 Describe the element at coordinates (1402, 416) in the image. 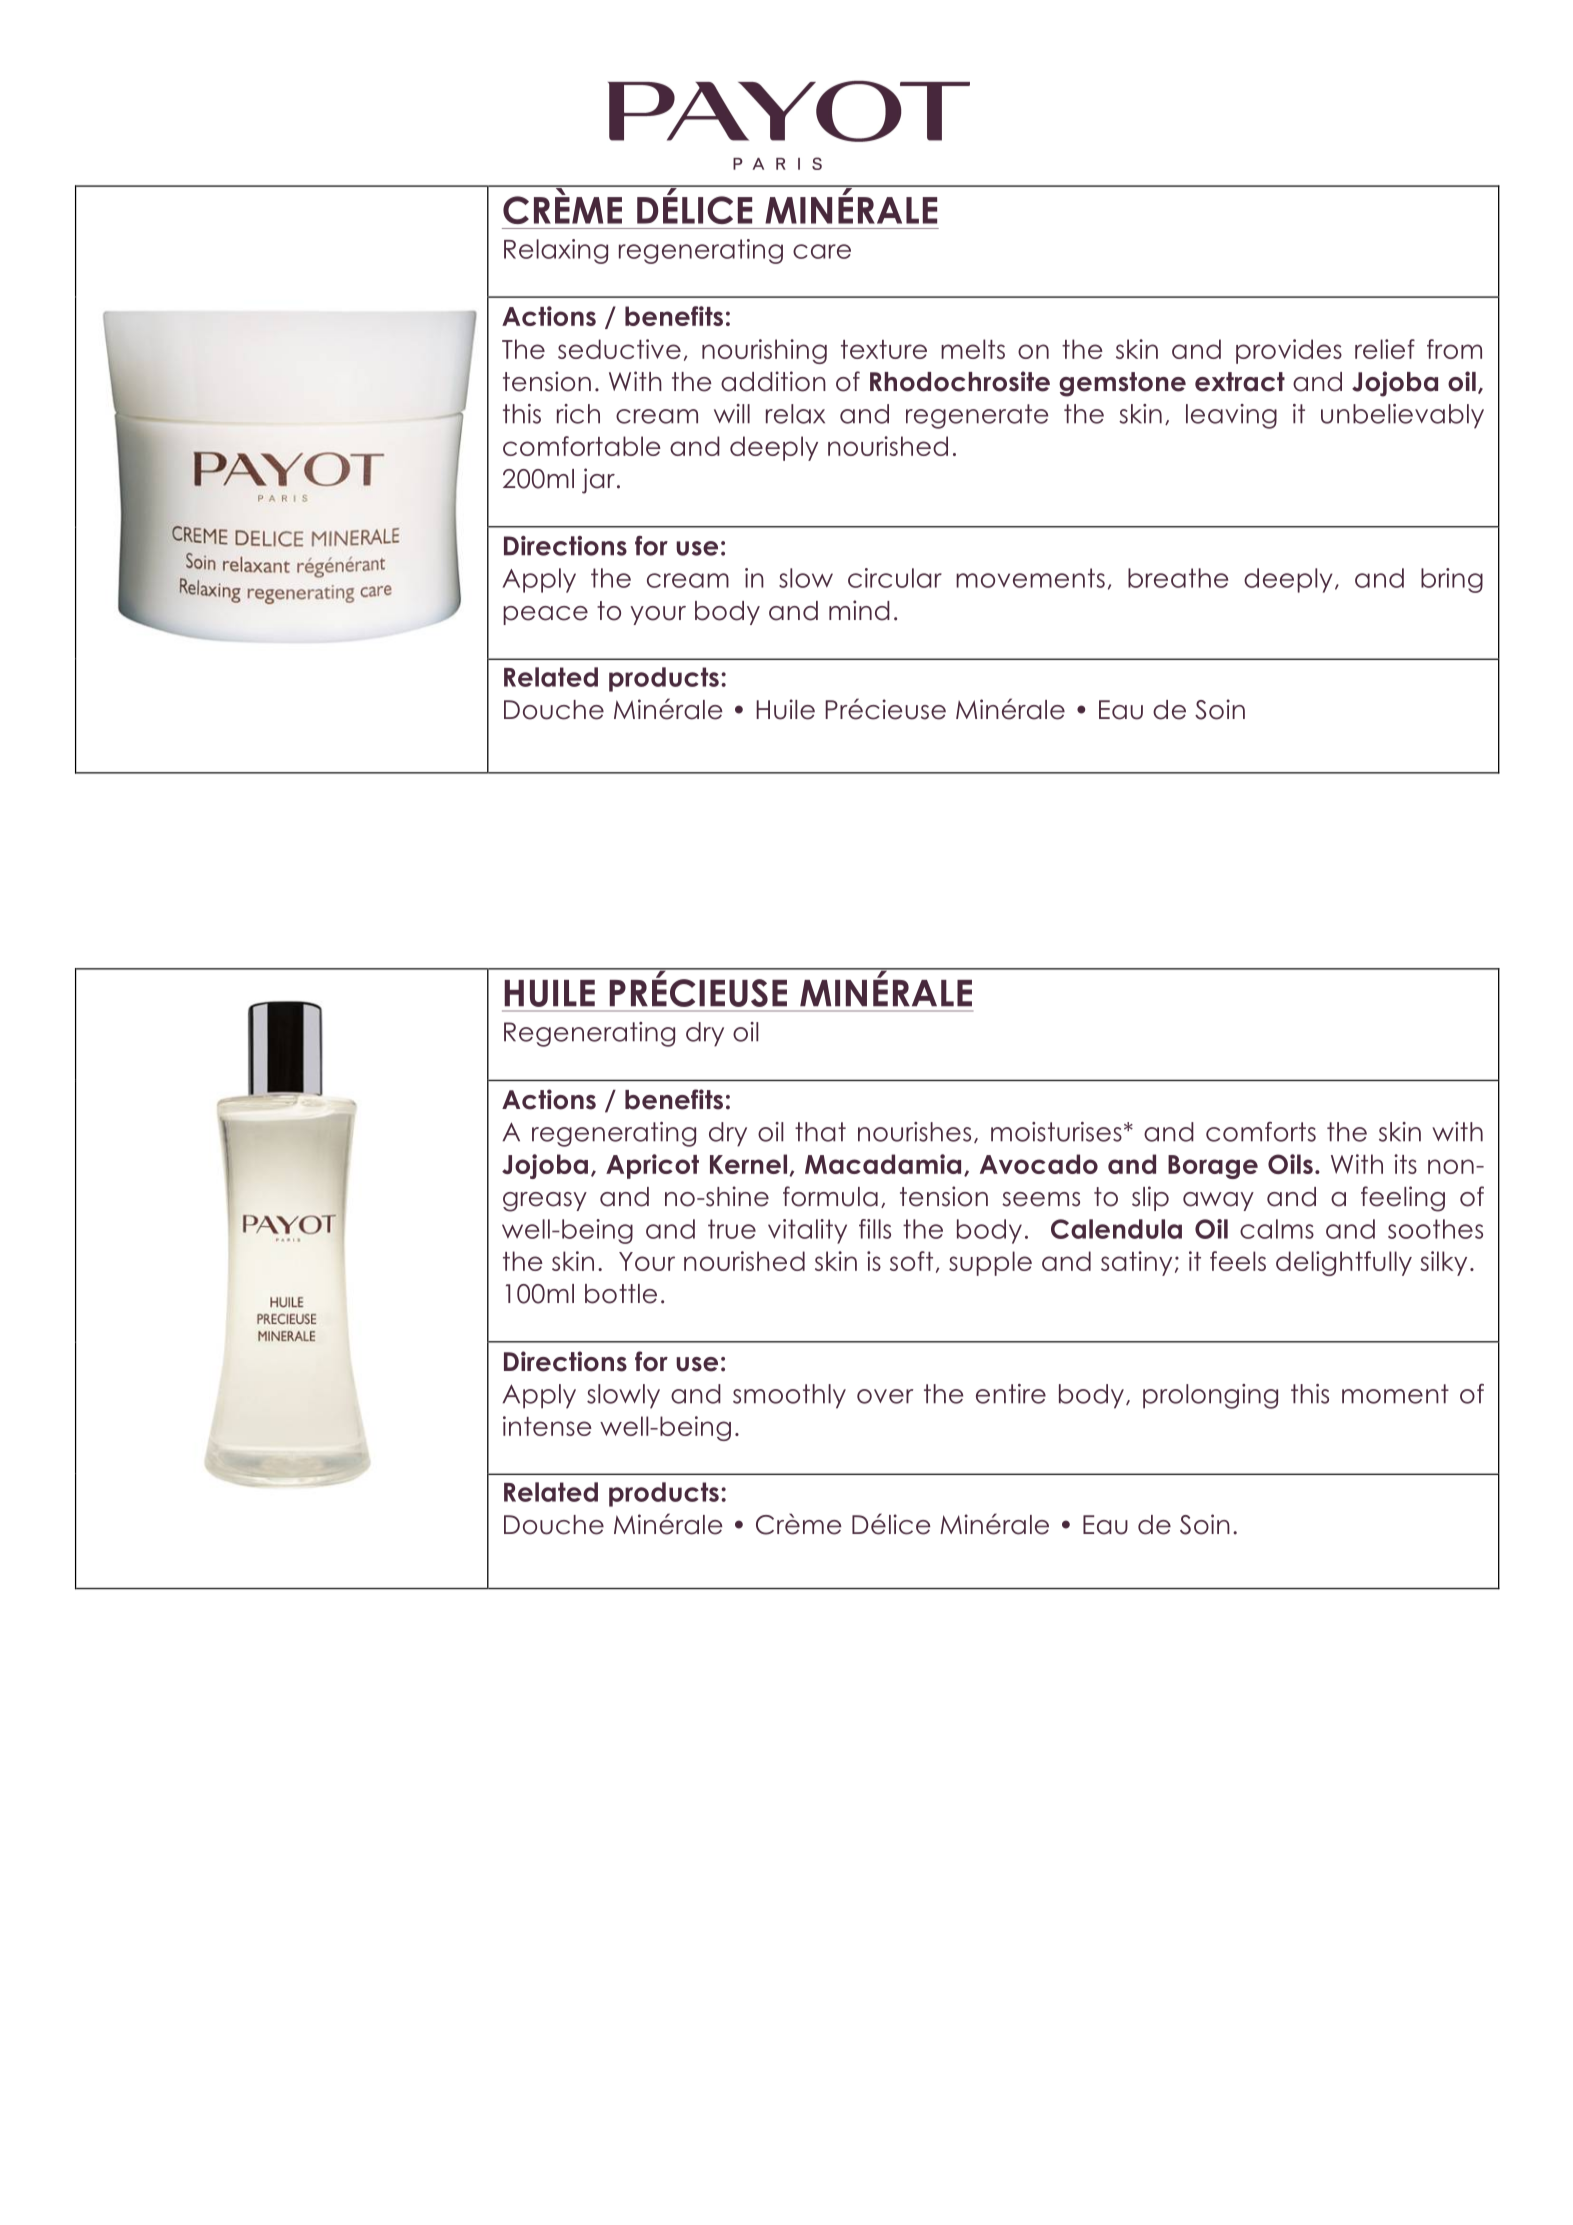

I see `unbelievably` at that location.
